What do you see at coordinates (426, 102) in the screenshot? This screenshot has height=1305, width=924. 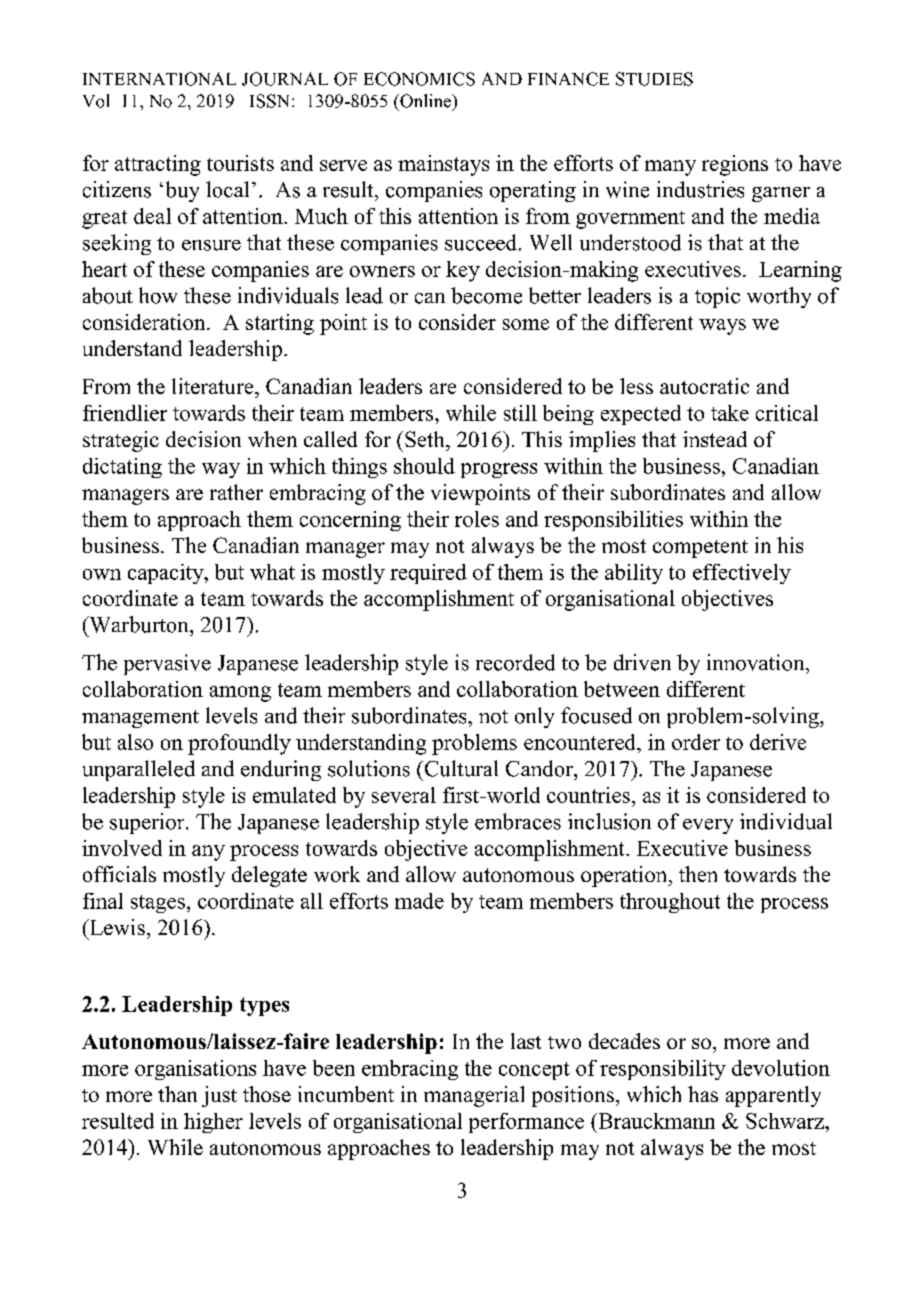 I see `Online` at bounding box center [426, 102].
